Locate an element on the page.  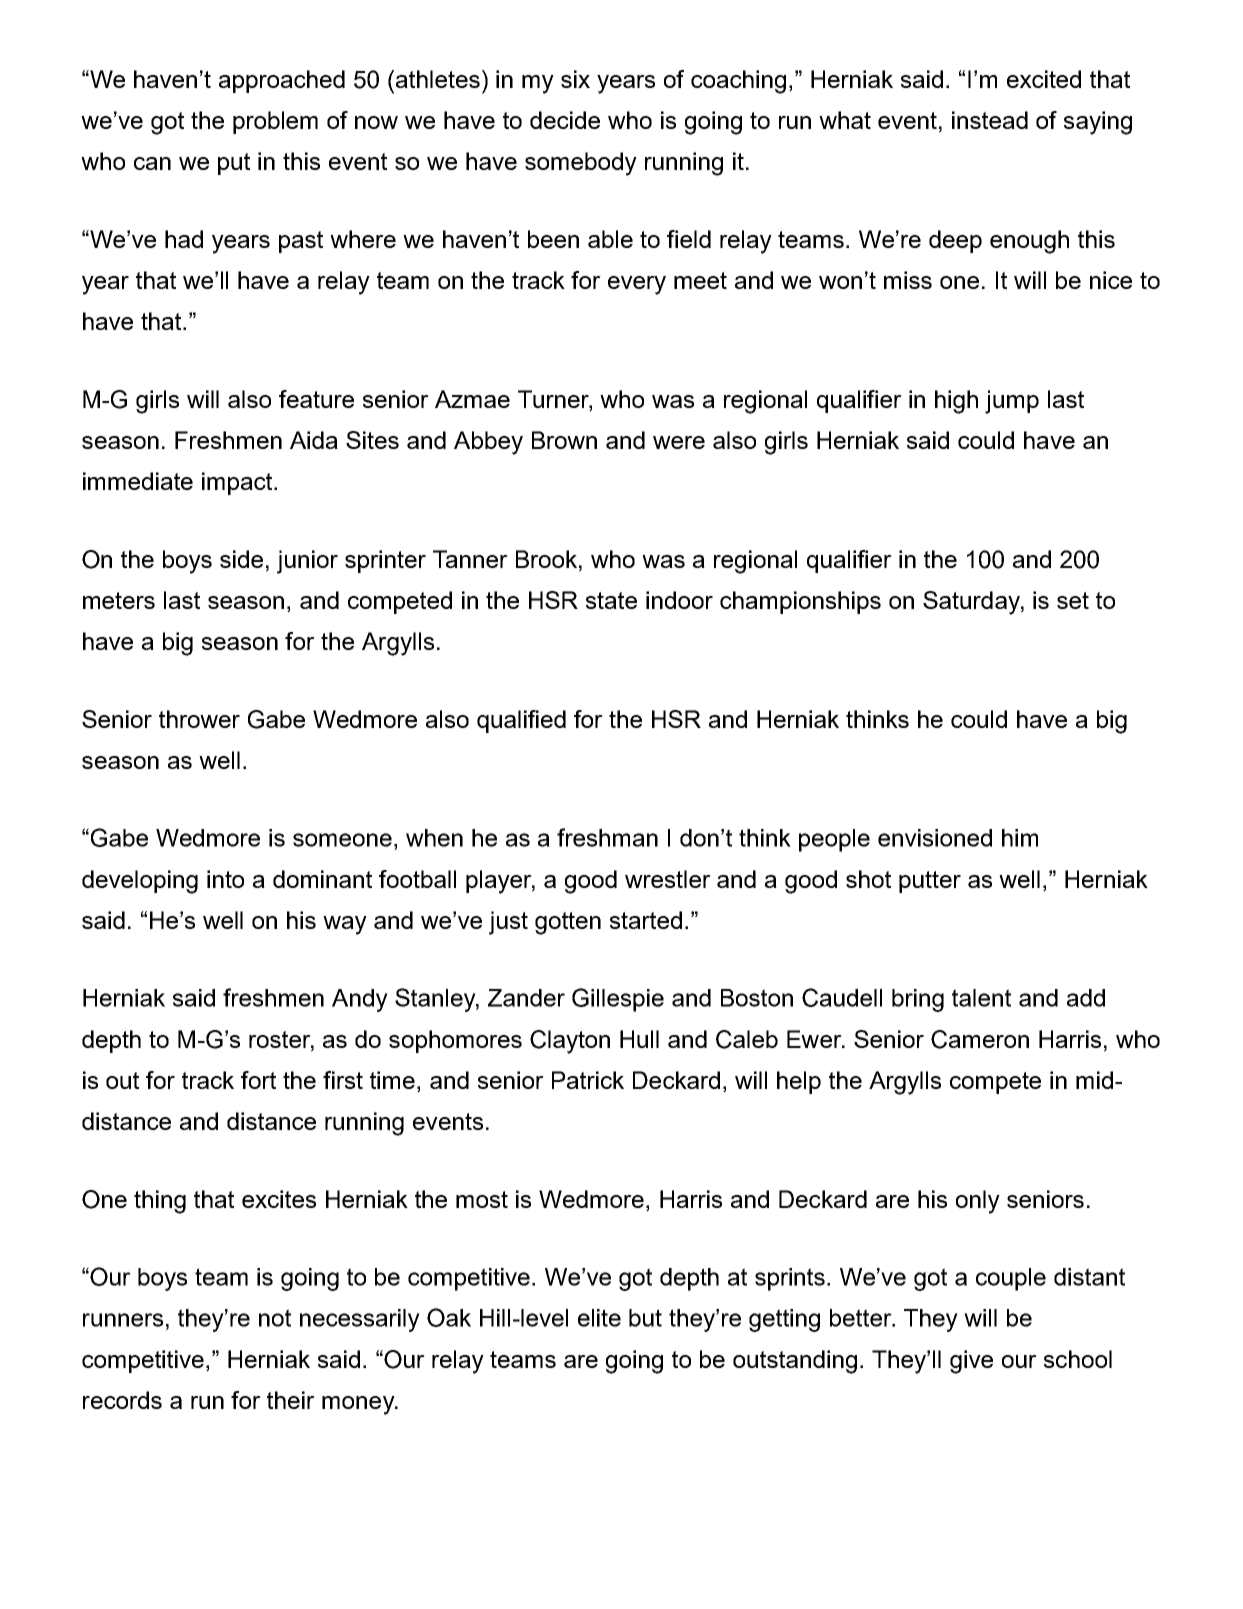
Aida is located at coordinates (314, 440).
